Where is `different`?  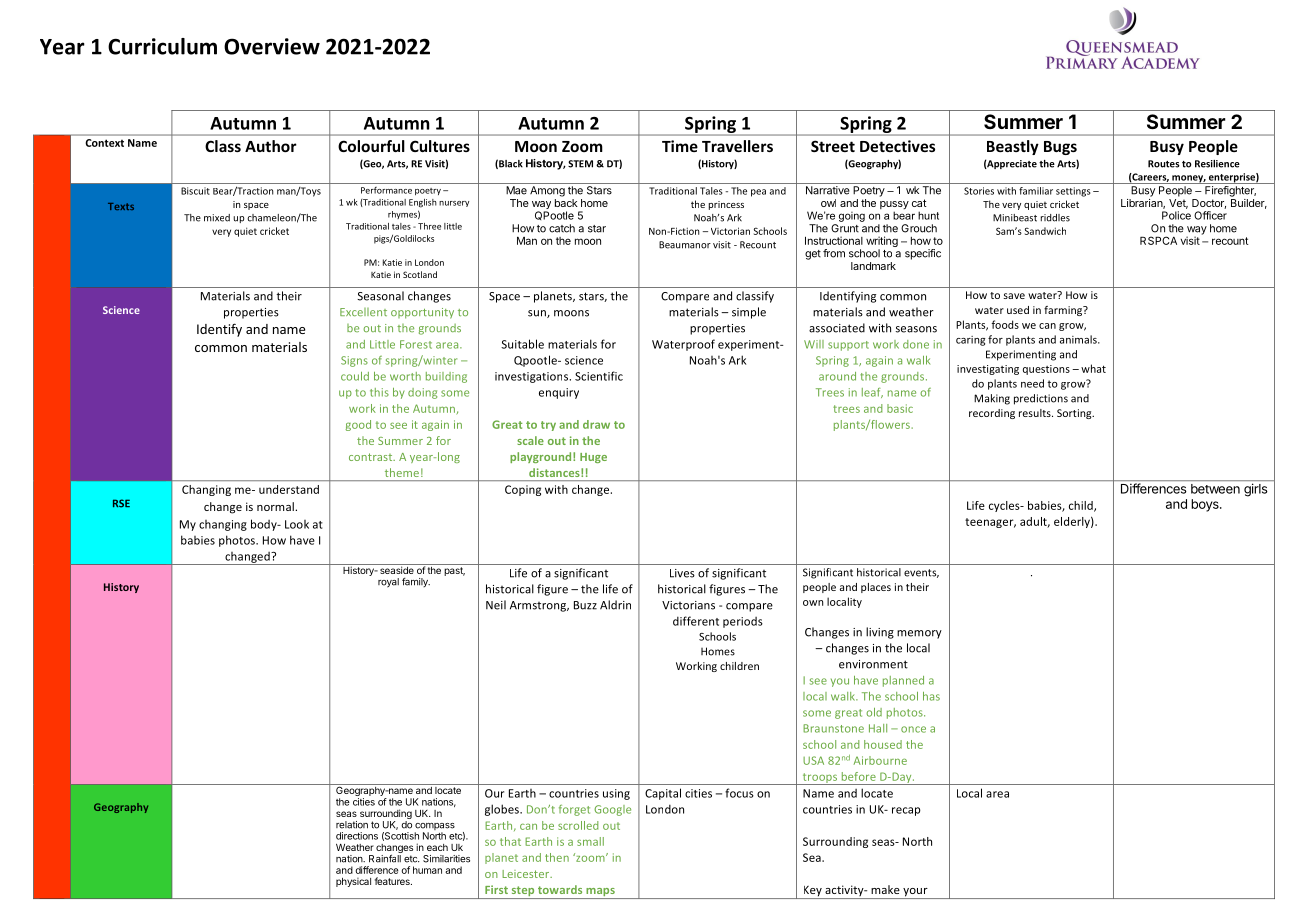
different is located at coordinates (696, 621).
